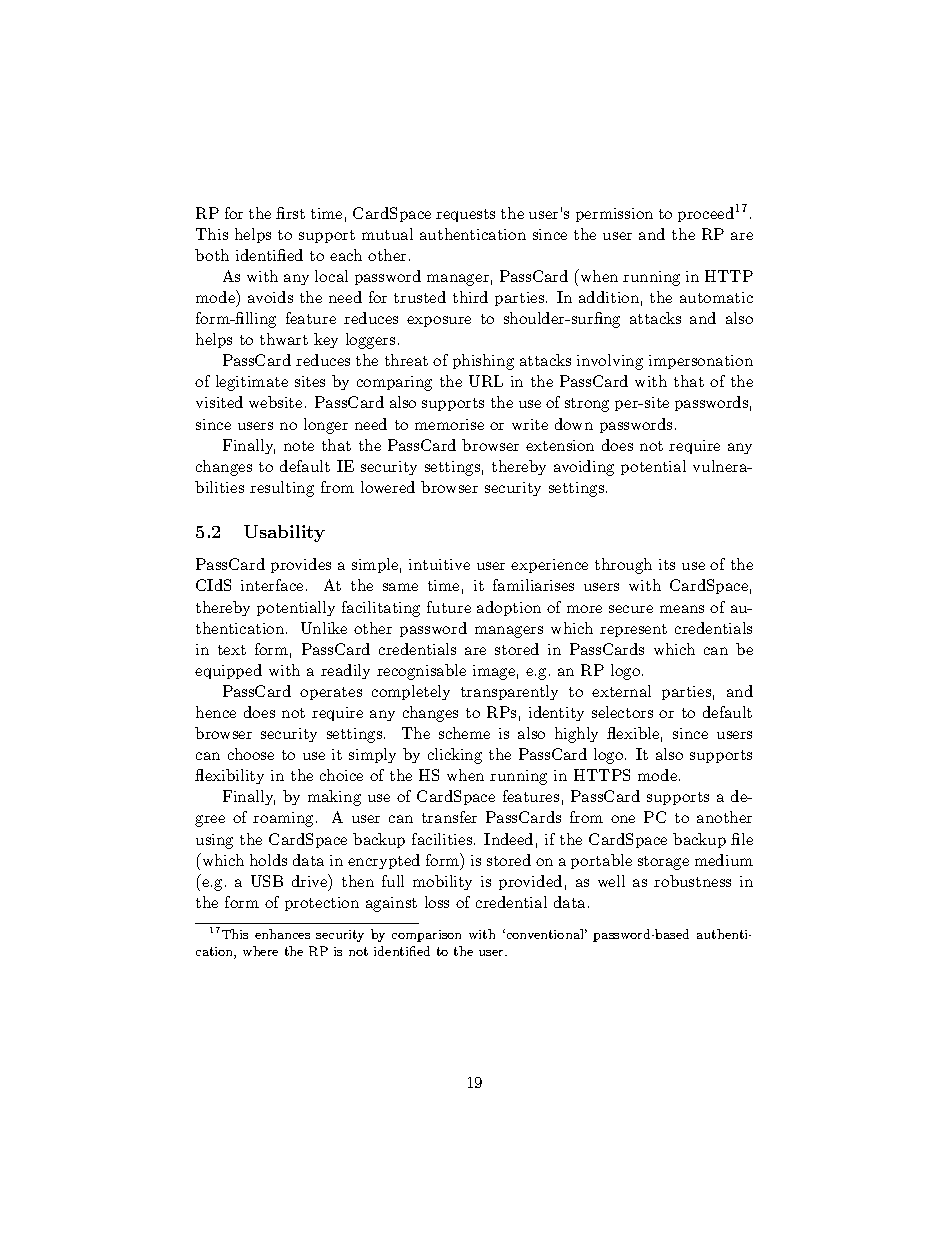 This page has width=952, height=1233. I want to click on URL, so click(486, 381).
